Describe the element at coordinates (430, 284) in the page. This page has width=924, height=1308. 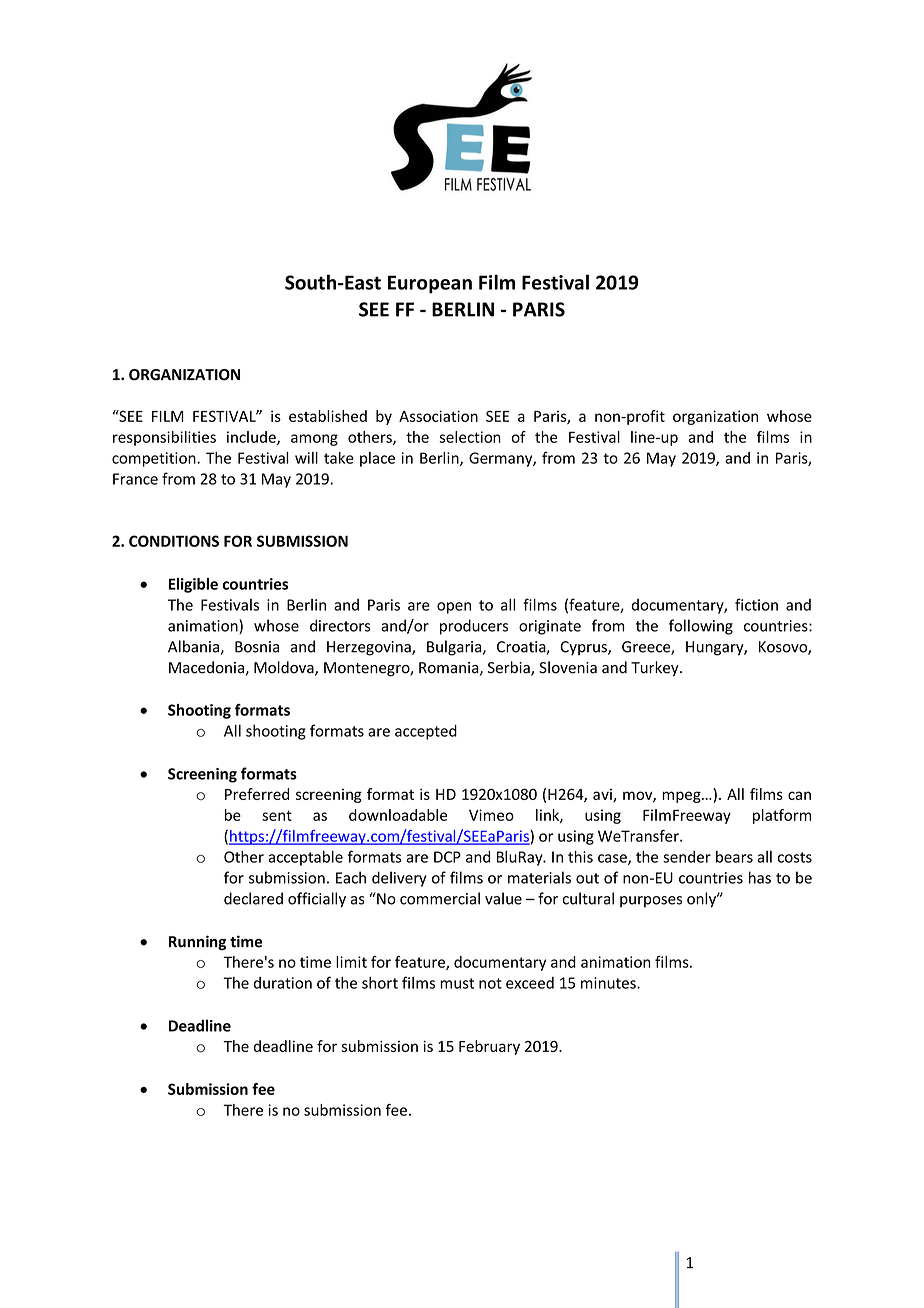
I see `European` at that location.
